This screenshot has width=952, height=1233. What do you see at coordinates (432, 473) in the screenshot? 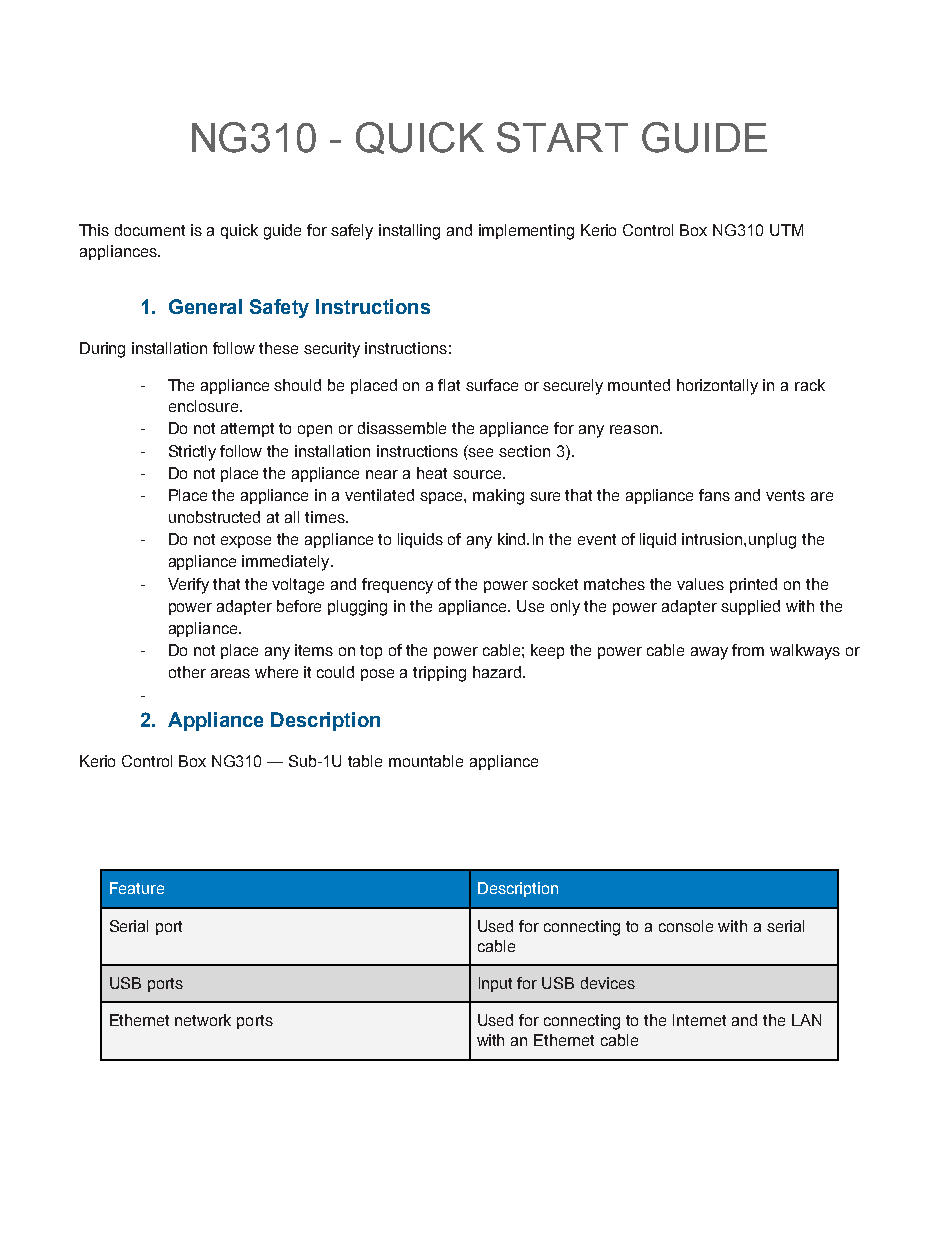
I see `heat` at bounding box center [432, 473].
